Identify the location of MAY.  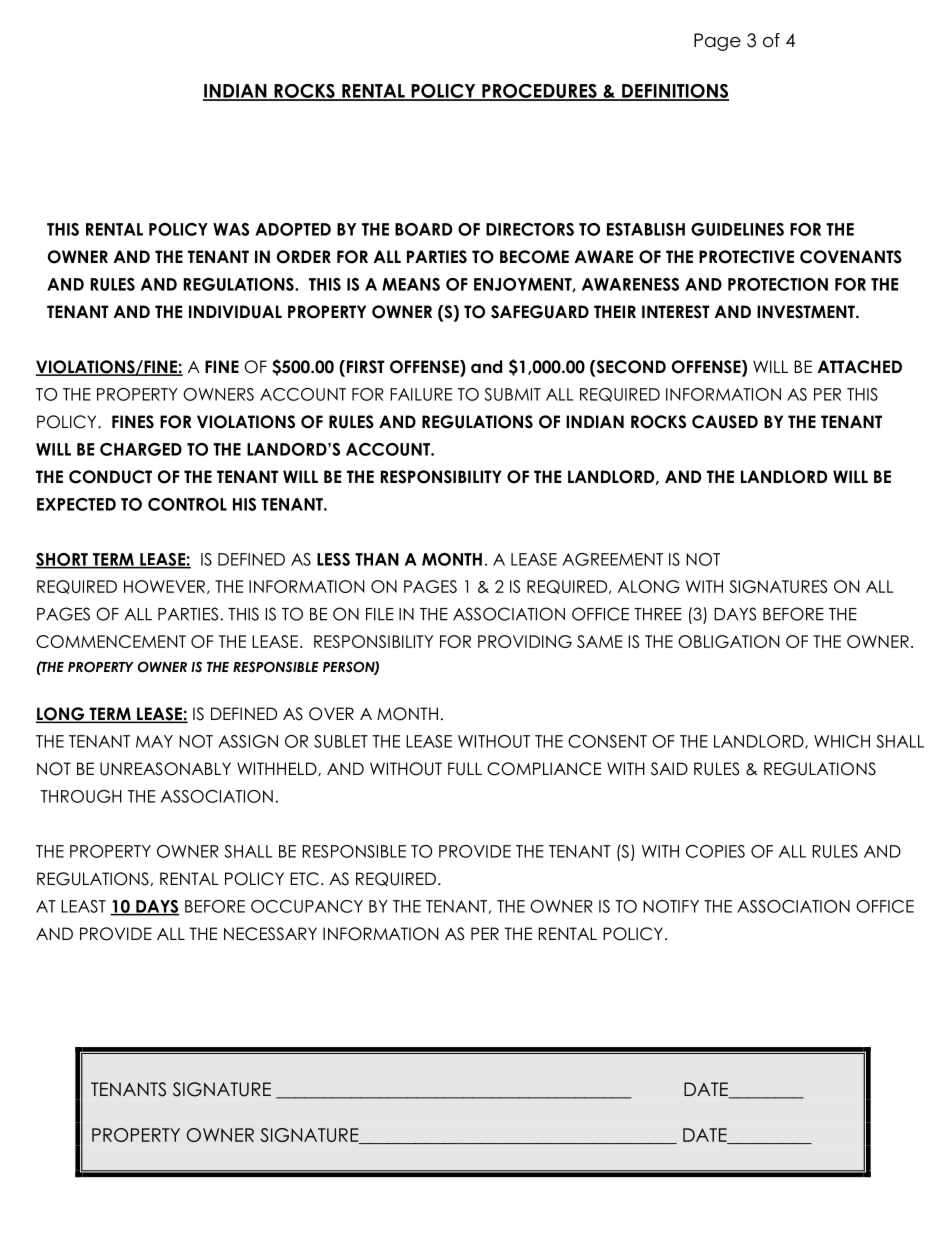
(154, 741).
